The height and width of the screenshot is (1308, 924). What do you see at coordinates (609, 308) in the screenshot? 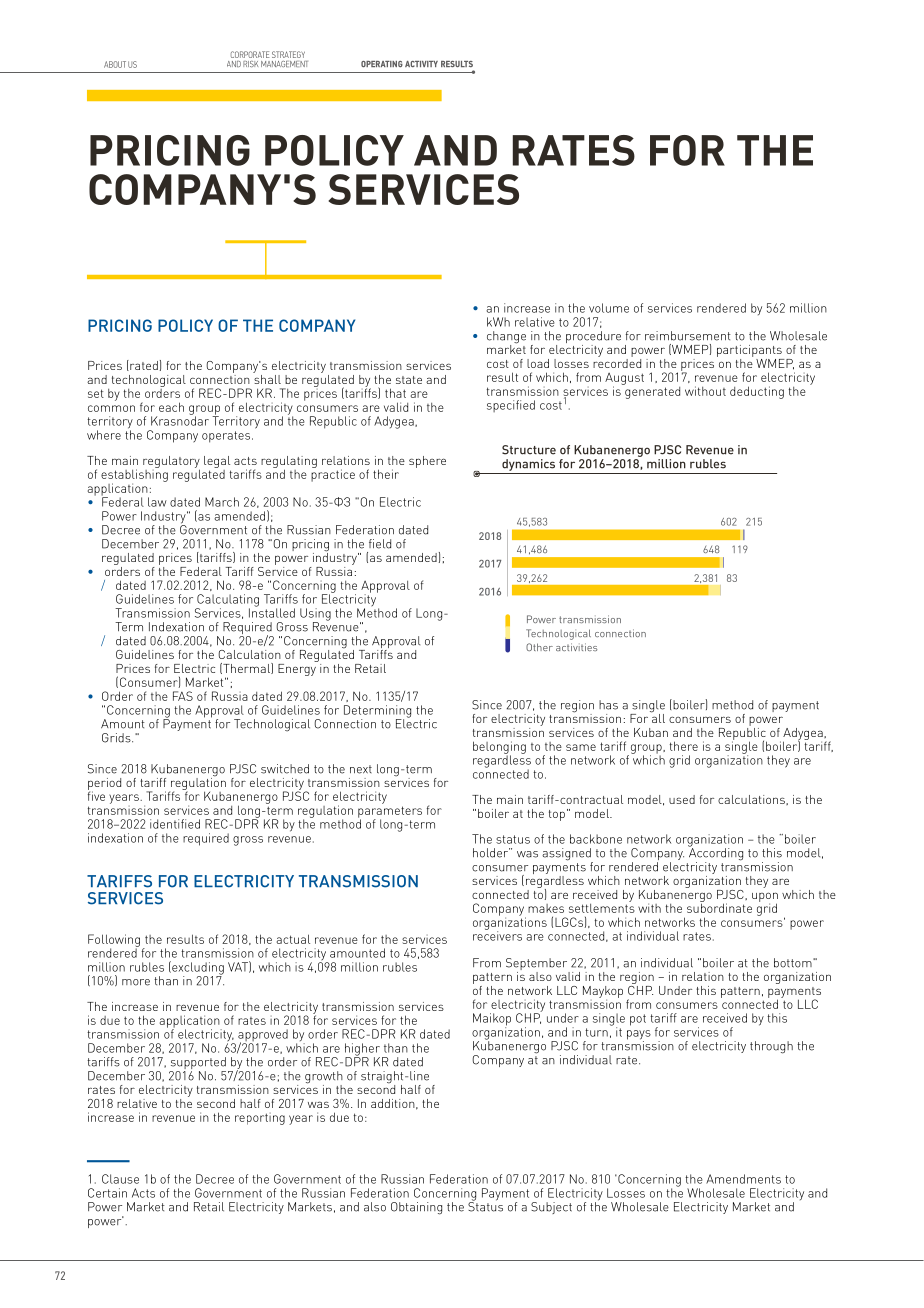
I see `volume` at bounding box center [609, 308].
